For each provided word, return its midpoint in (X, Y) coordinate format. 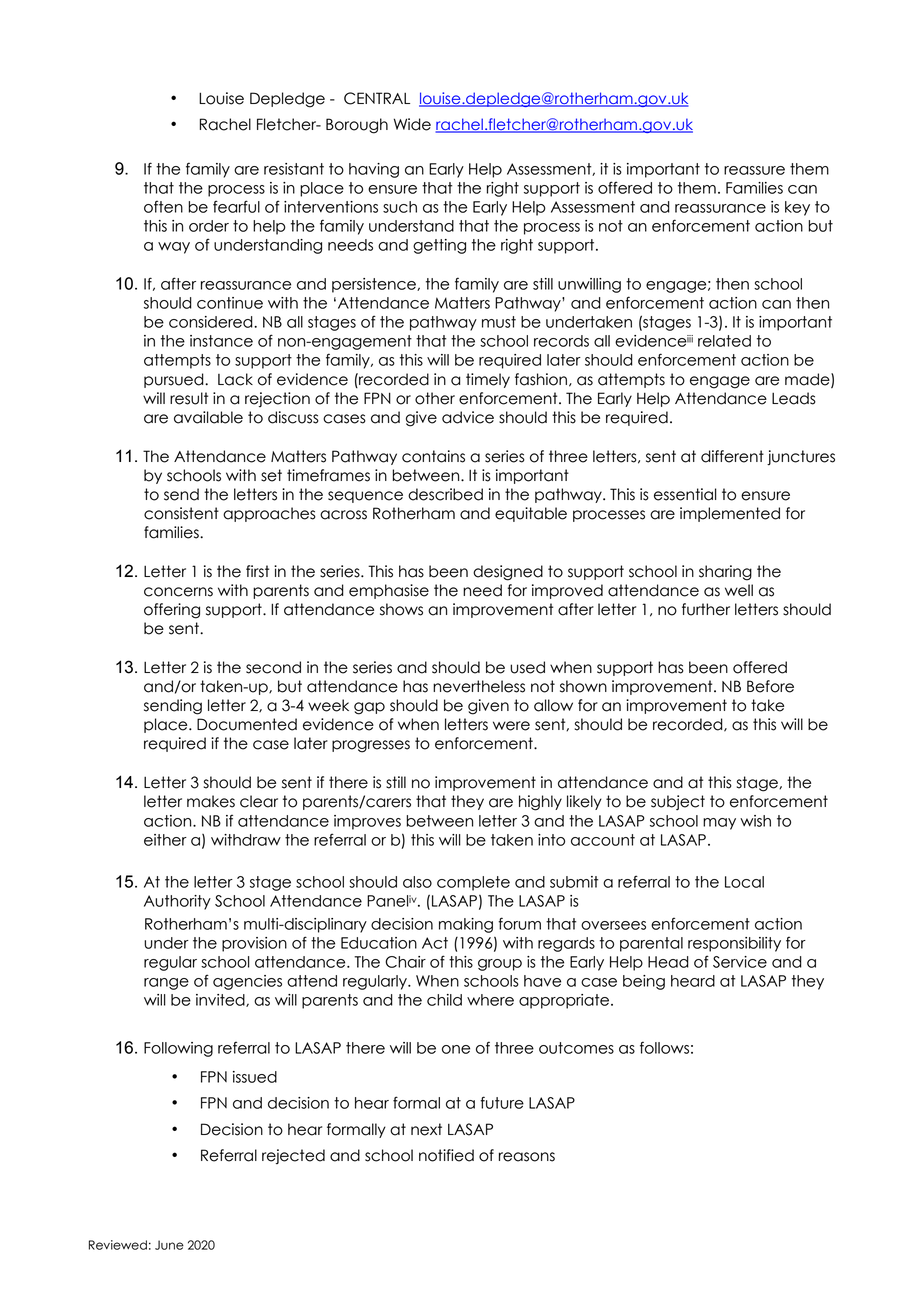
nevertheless (479, 686)
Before (770, 686)
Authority (177, 902)
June (169, 1245)
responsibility (734, 944)
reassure (754, 170)
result (189, 398)
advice (468, 417)
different (732, 456)
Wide (412, 124)
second (273, 667)
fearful (236, 206)
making (466, 925)
